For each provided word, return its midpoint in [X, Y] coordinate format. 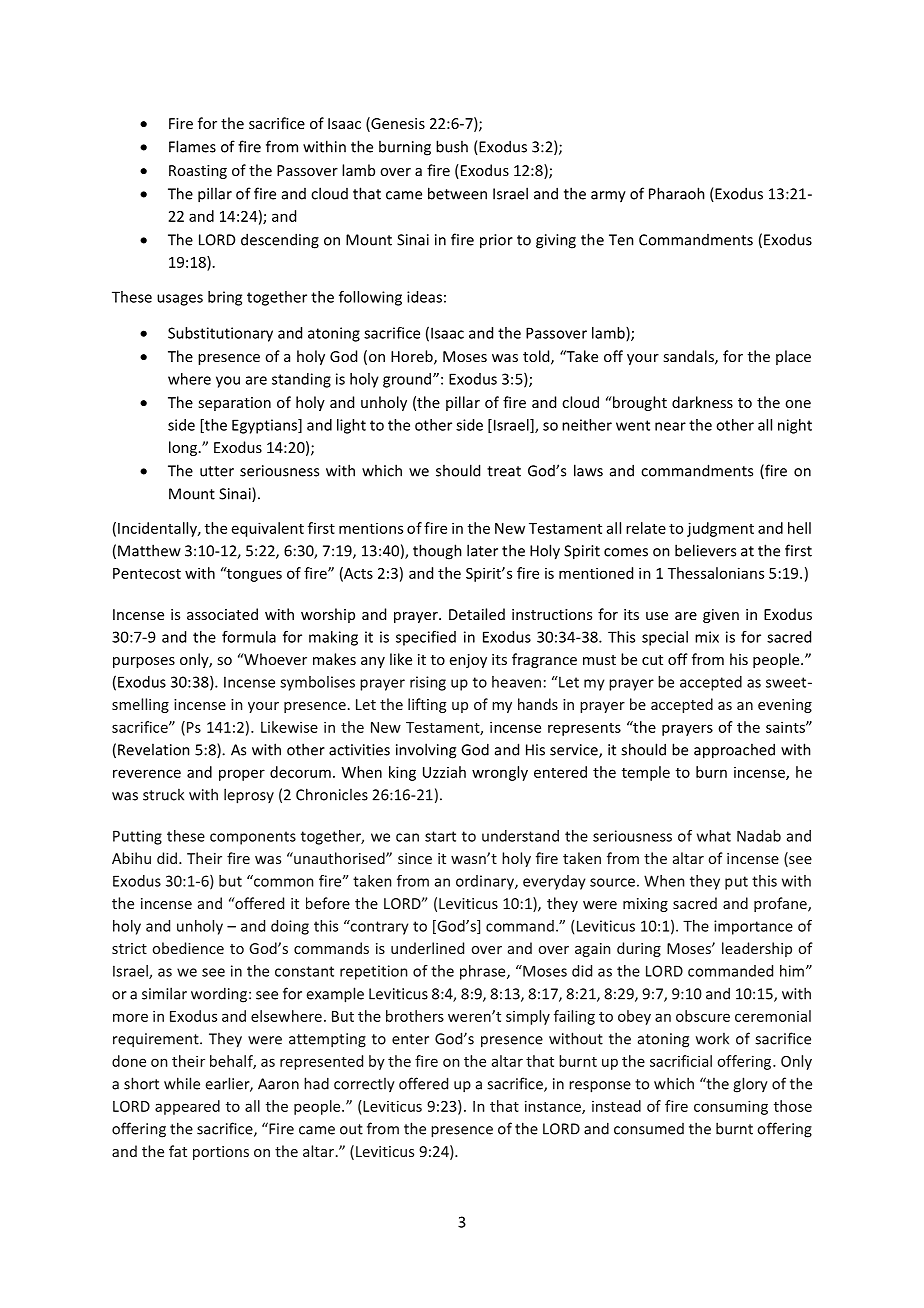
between [457, 193]
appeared [187, 1107]
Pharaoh [677, 193]
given [721, 616]
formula [249, 637]
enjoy [468, 661]
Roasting [198, 172]
